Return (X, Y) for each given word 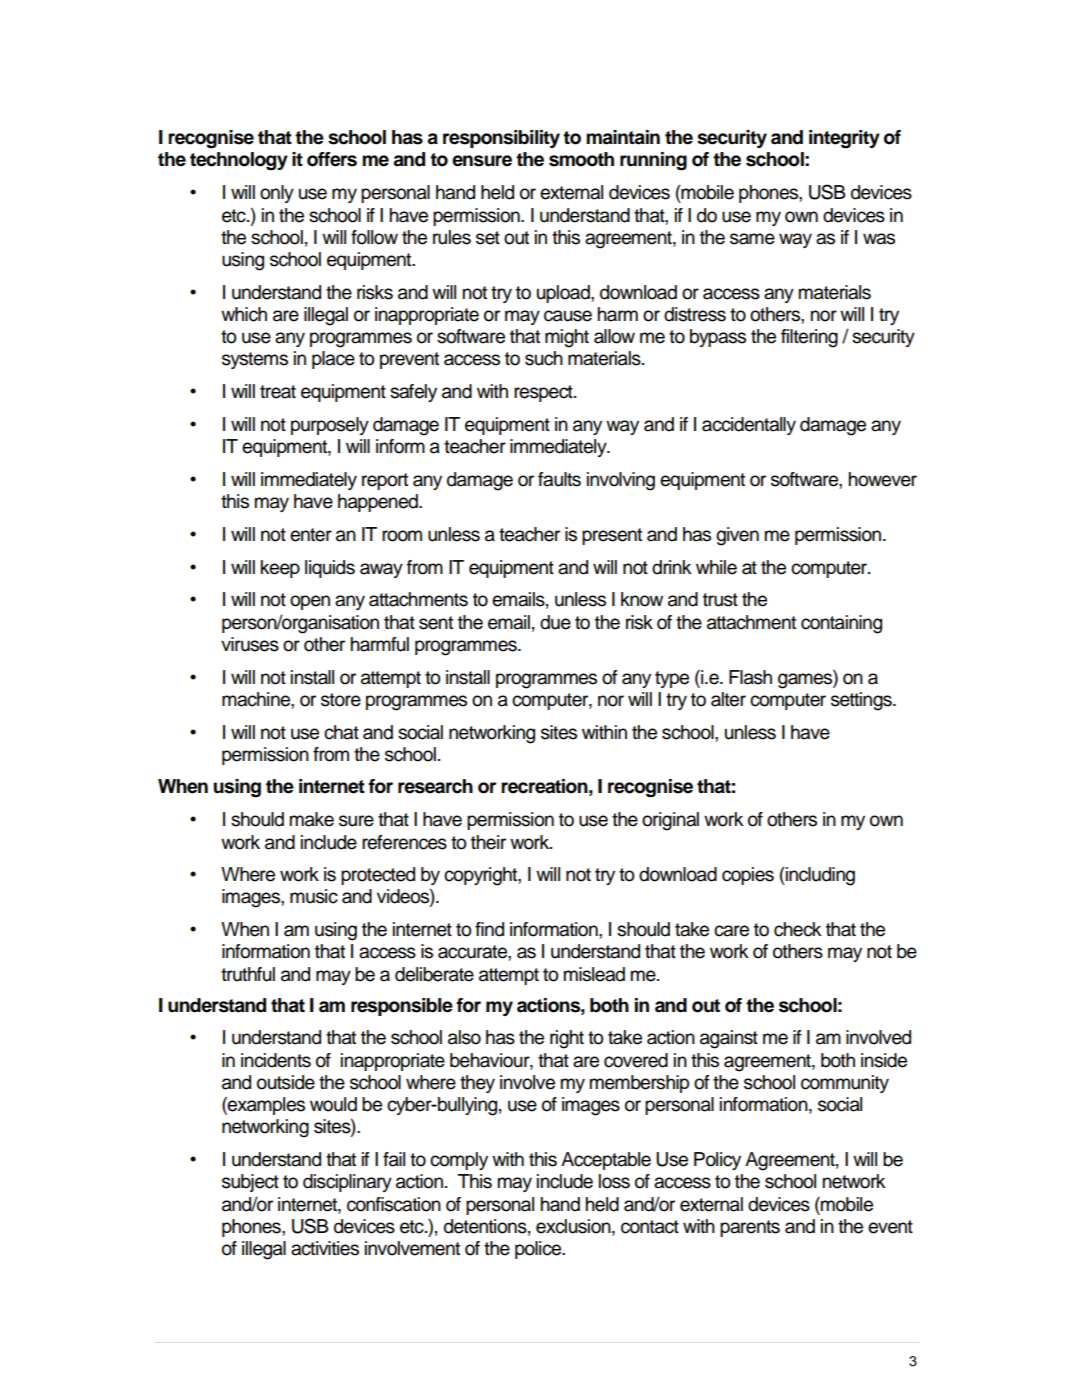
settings (862, 701)
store (341, 700)
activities (325, 1248)
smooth (581, 159)
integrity (844, 139)
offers (332, 159)
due (555, 622)
